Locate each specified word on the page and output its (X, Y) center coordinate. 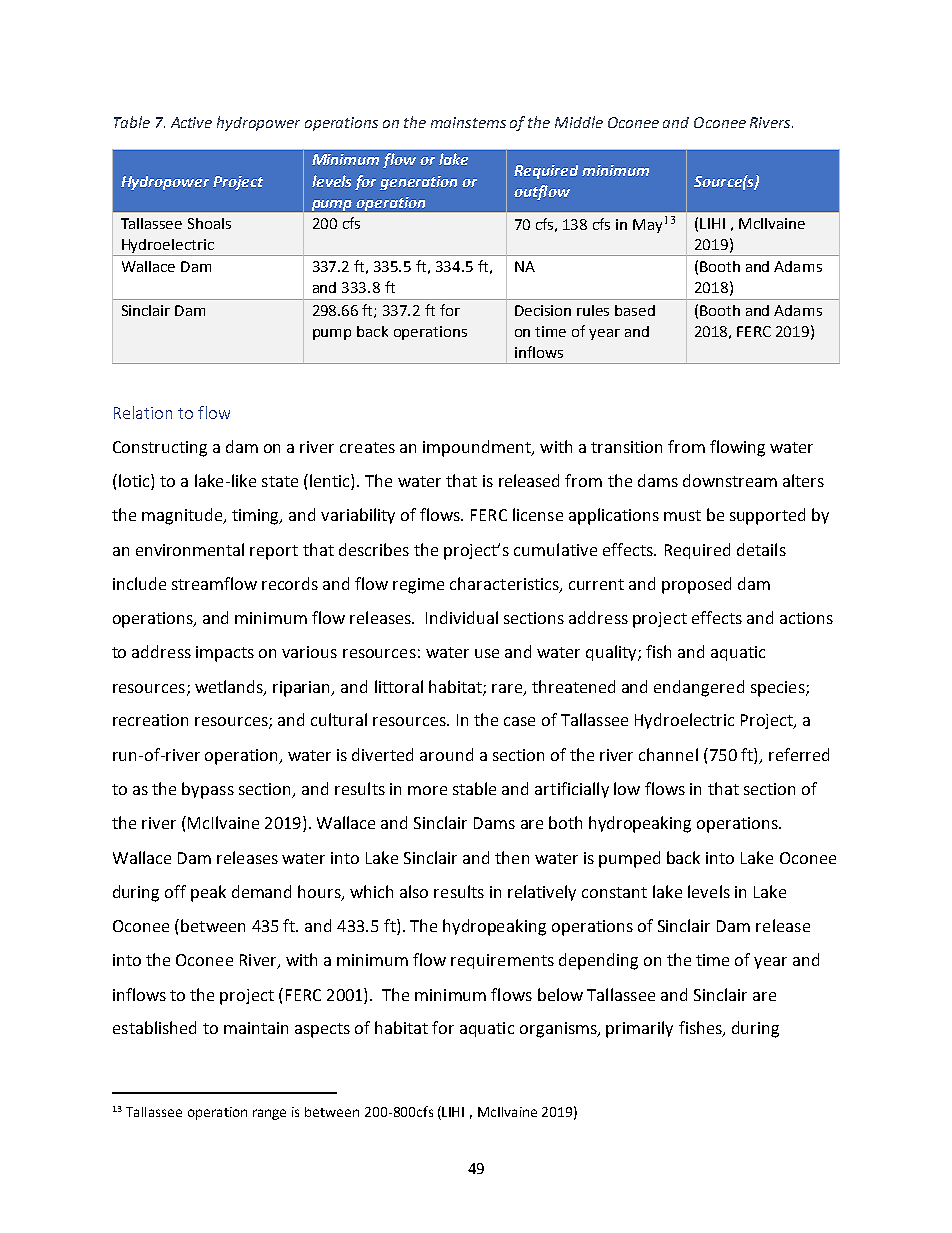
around (446, 754)
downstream (730, 480)
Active (191, 122)
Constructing (160, 449)
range (269, 1114)
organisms (559, 1030)
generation (418, 183)
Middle (579, 122)
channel (668, 754)
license (538, 514)
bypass (208, 790)
